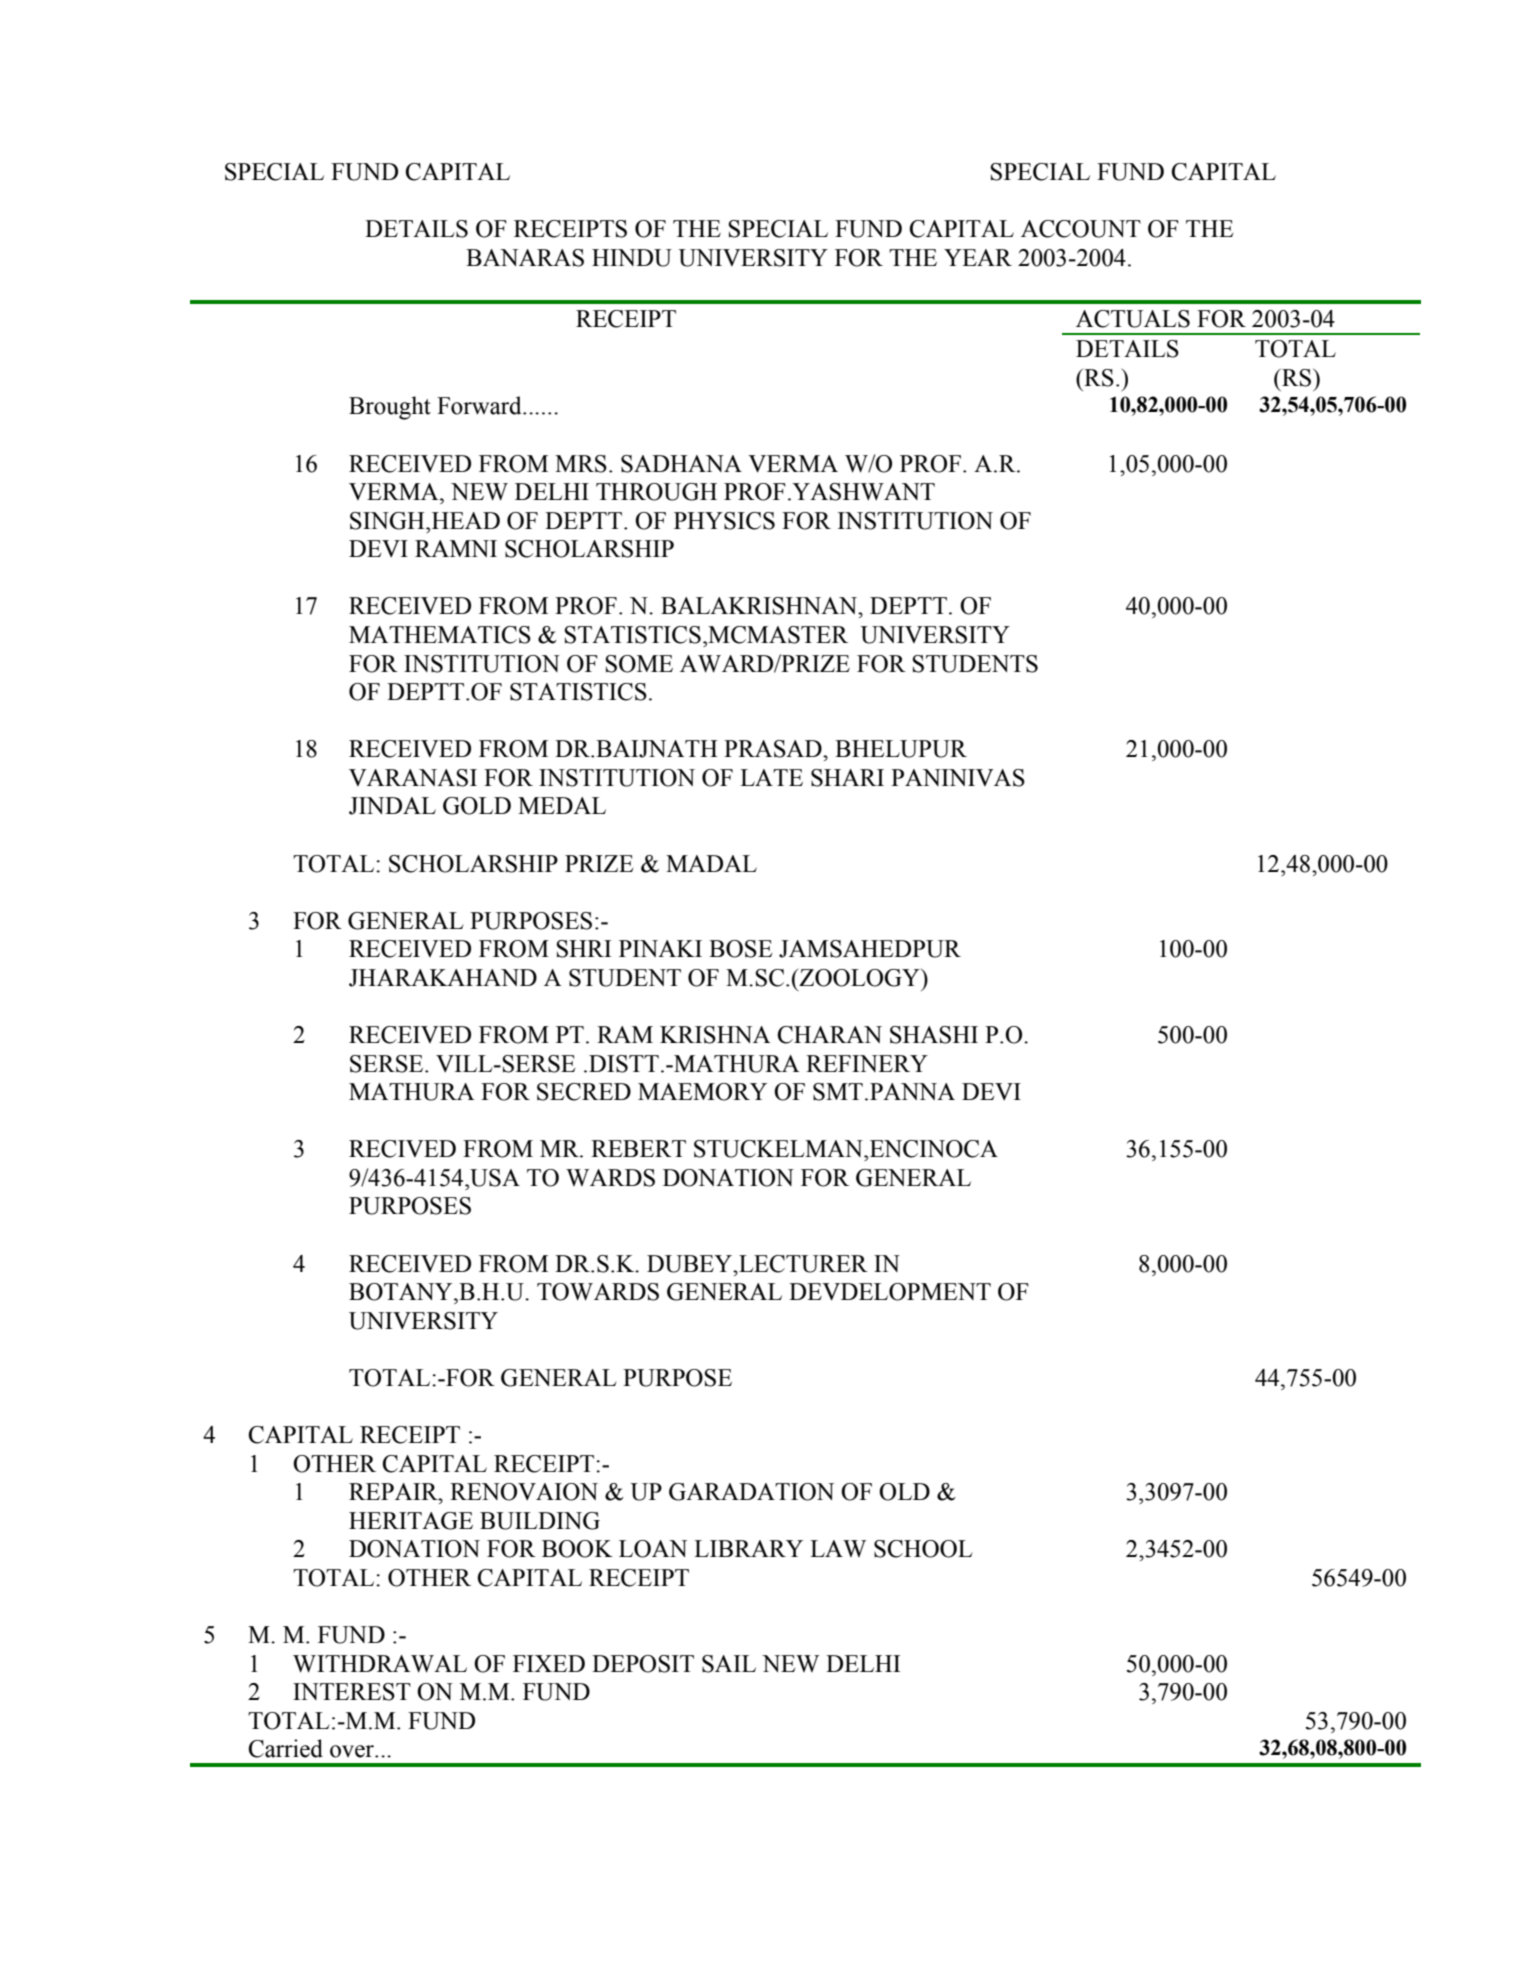 The height and width of the document is (1968, 1521). I want to click on Brought, so click(390, 408).
